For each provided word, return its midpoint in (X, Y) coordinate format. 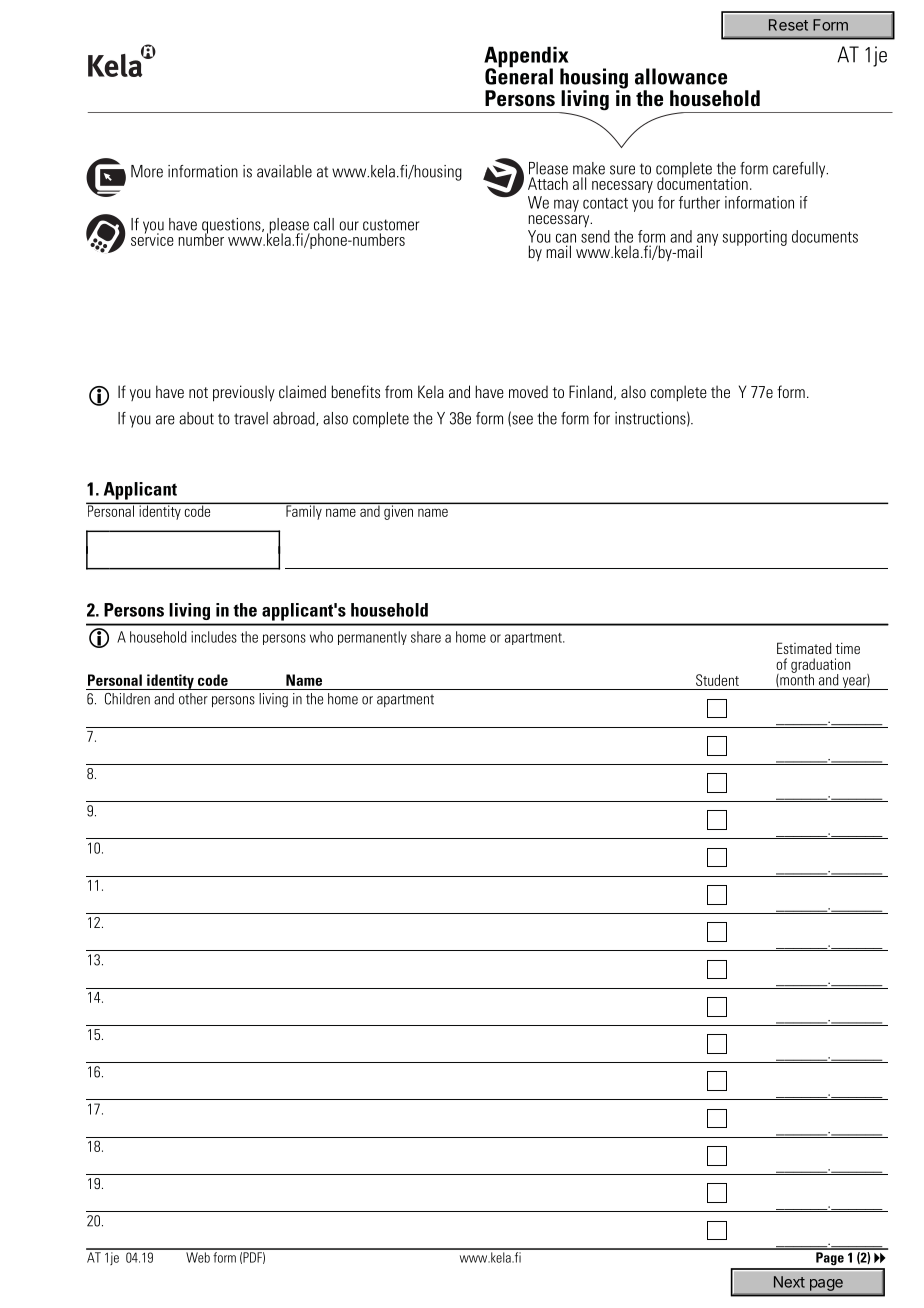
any (707, 240)
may (566, 205)
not (198, 392)
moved (528, 392)
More (147, 171)
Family (304, 511)
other (193, 699)
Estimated (804, 648)
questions (232, 227)
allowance (681, 76)
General (519, 75)
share (426, 637)
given (399, 511)
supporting (755, 238)
